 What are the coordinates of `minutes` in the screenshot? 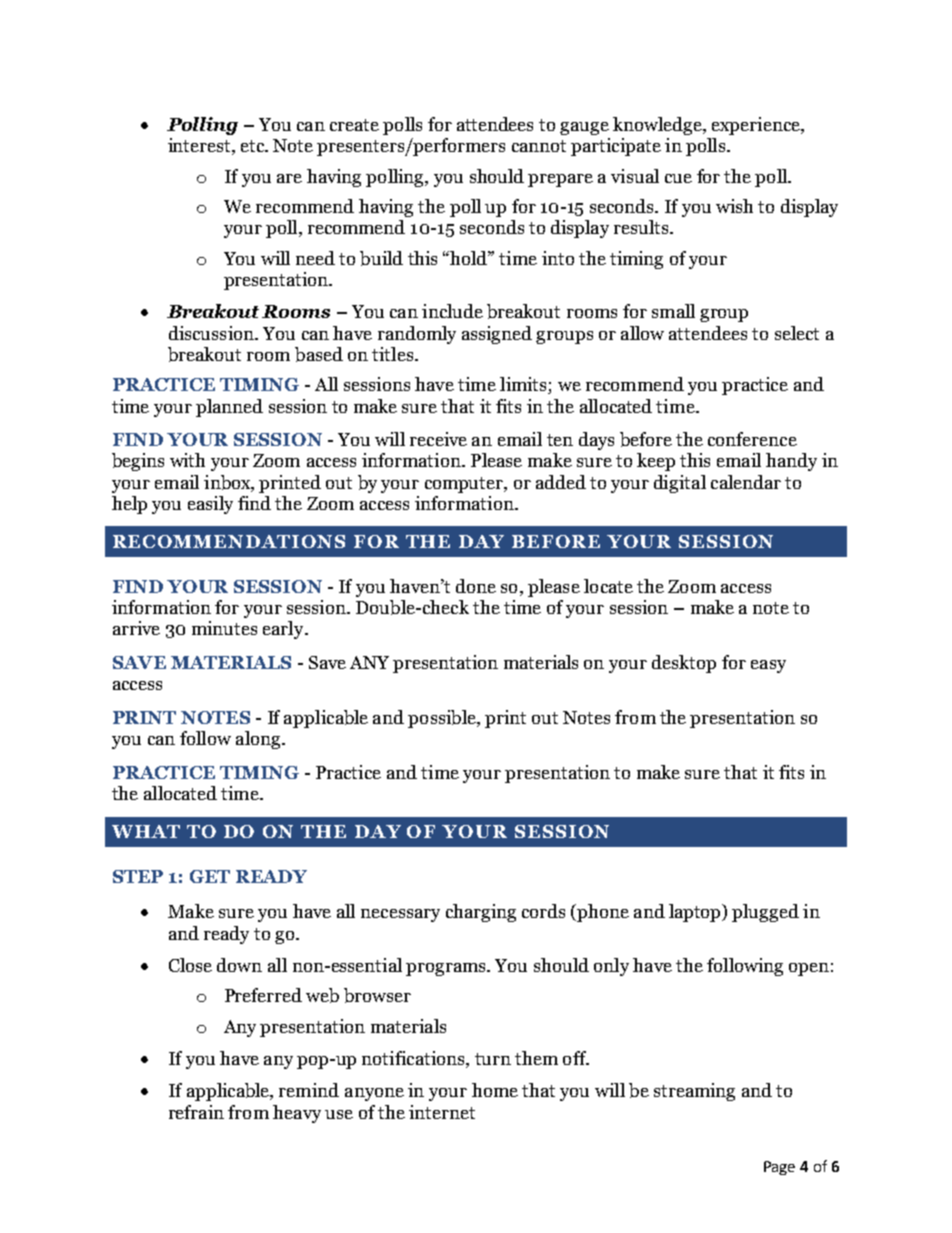 It's located at (224, 628).
